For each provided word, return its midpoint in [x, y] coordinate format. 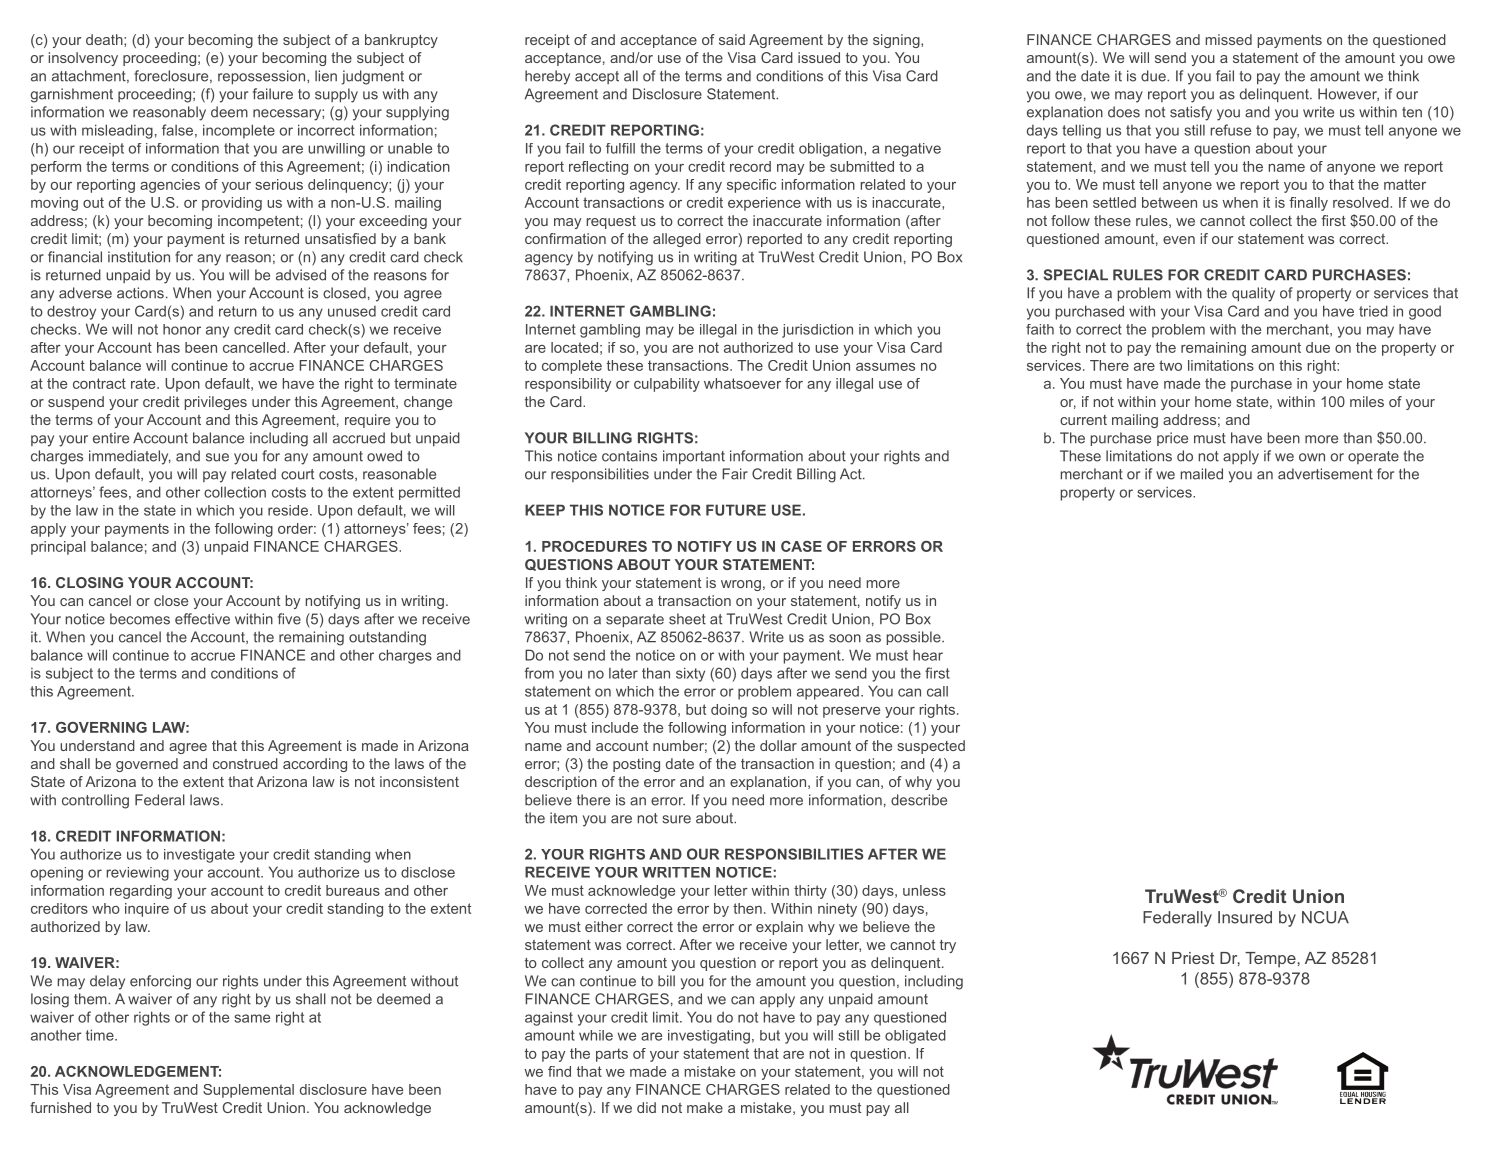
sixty [690, 674]
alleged [677, 240]
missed [1229, 39]
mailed [1202, 474]
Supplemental [248, 1091]
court [297, 474]
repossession [263, 77]
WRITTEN [676, 872]
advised [301, 275]
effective [202, 619]
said [732, 39]
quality [1253, 294]
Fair [735, 474]
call [937, 691]
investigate [199, 856]
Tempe [1270, 960]
